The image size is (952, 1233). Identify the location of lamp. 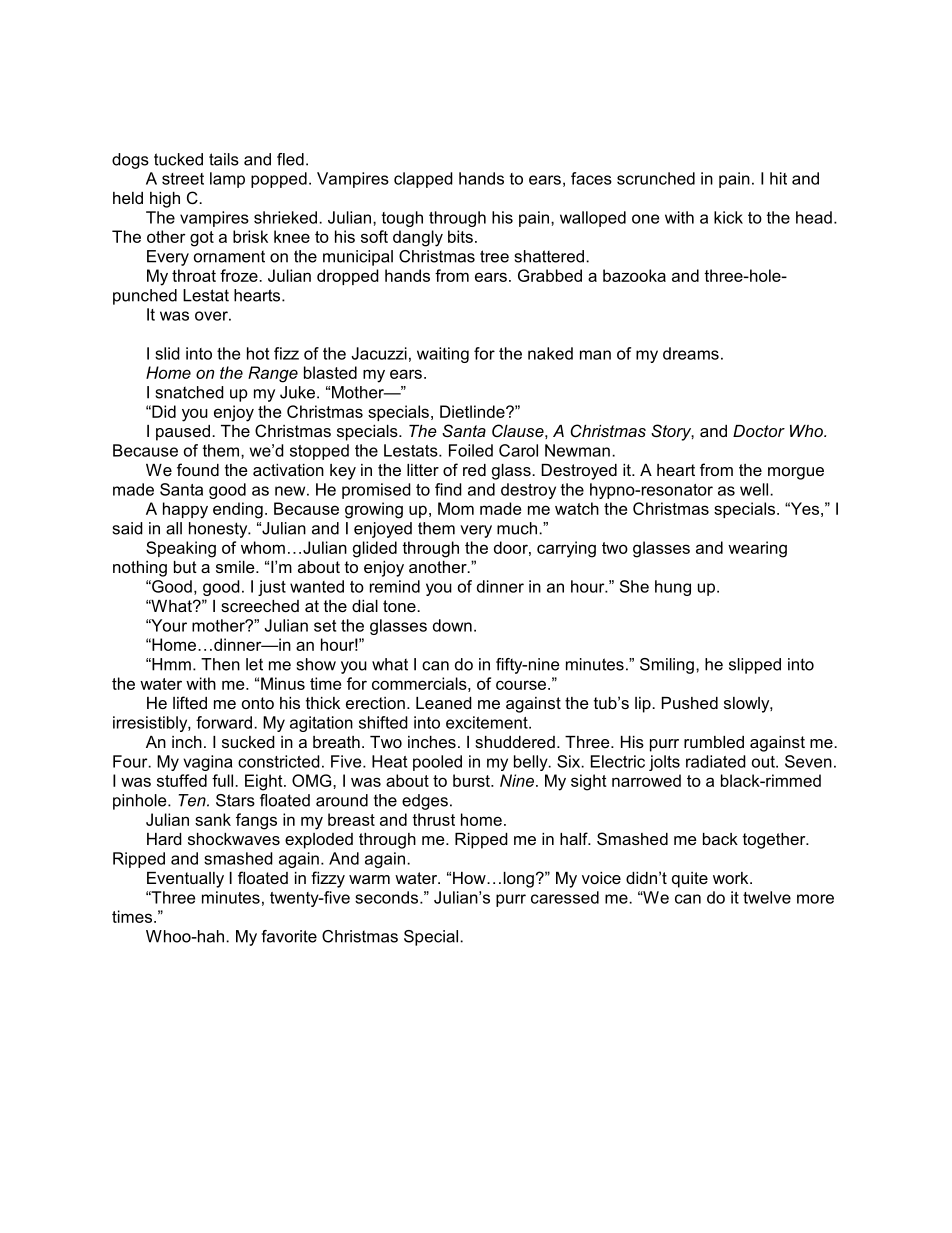
(227, 180).
